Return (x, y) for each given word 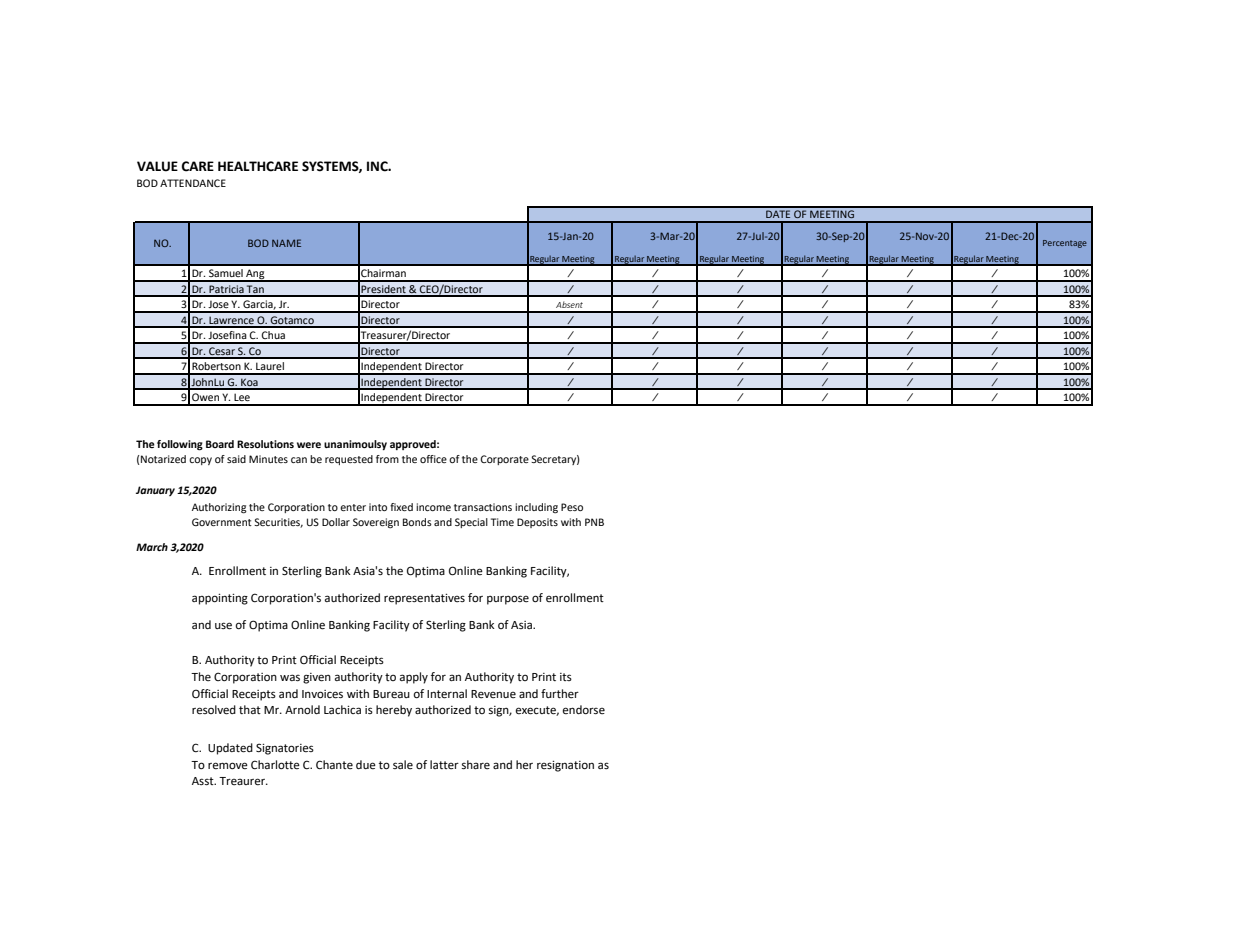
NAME (286, 243)
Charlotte (275, 765)
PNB (594, 522)
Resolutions (265, 444)
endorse (584, 710)
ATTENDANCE (193, 183)
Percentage (1065, 244)
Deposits (537, 523)
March (152, 547)
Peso (572, 507)
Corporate (504, 460)
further (560, 694)
